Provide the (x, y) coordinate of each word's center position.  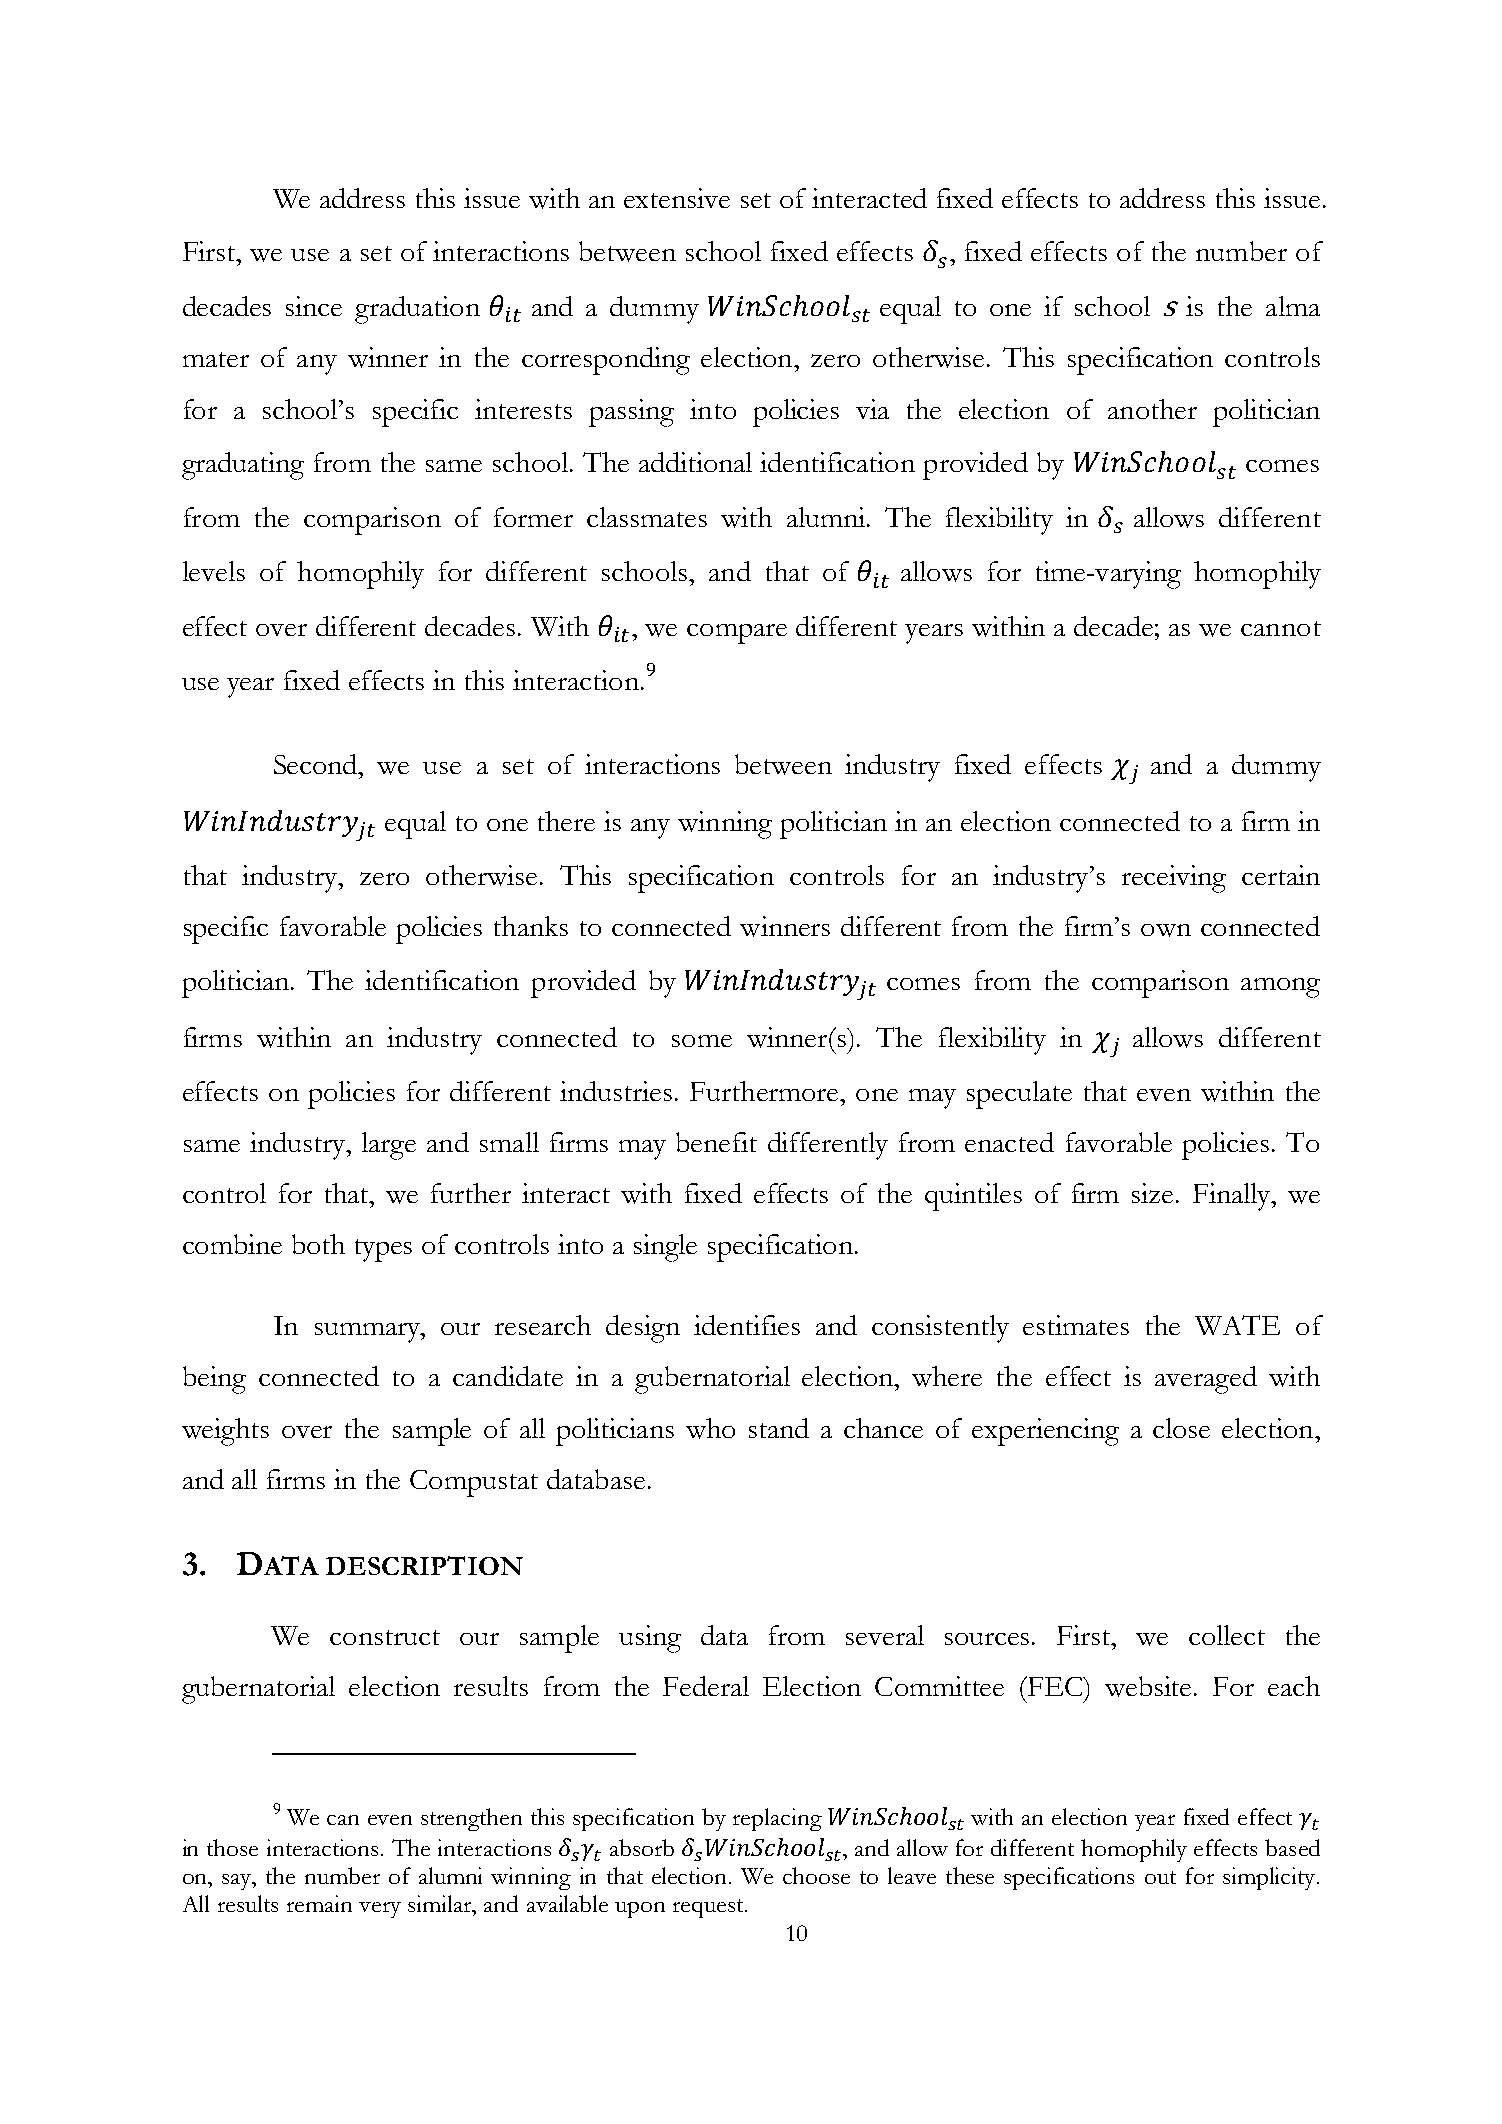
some (702, 1041)
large (389, 1146)
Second (317, 764)
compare (737, 634)
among (1280, 988)
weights (225, 1432)
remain (319, 1903)
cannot (1281, 628)
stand (779, 1428)
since (314, 306)
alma (1293, 306)
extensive (677, 198)
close (1181, 1428)
